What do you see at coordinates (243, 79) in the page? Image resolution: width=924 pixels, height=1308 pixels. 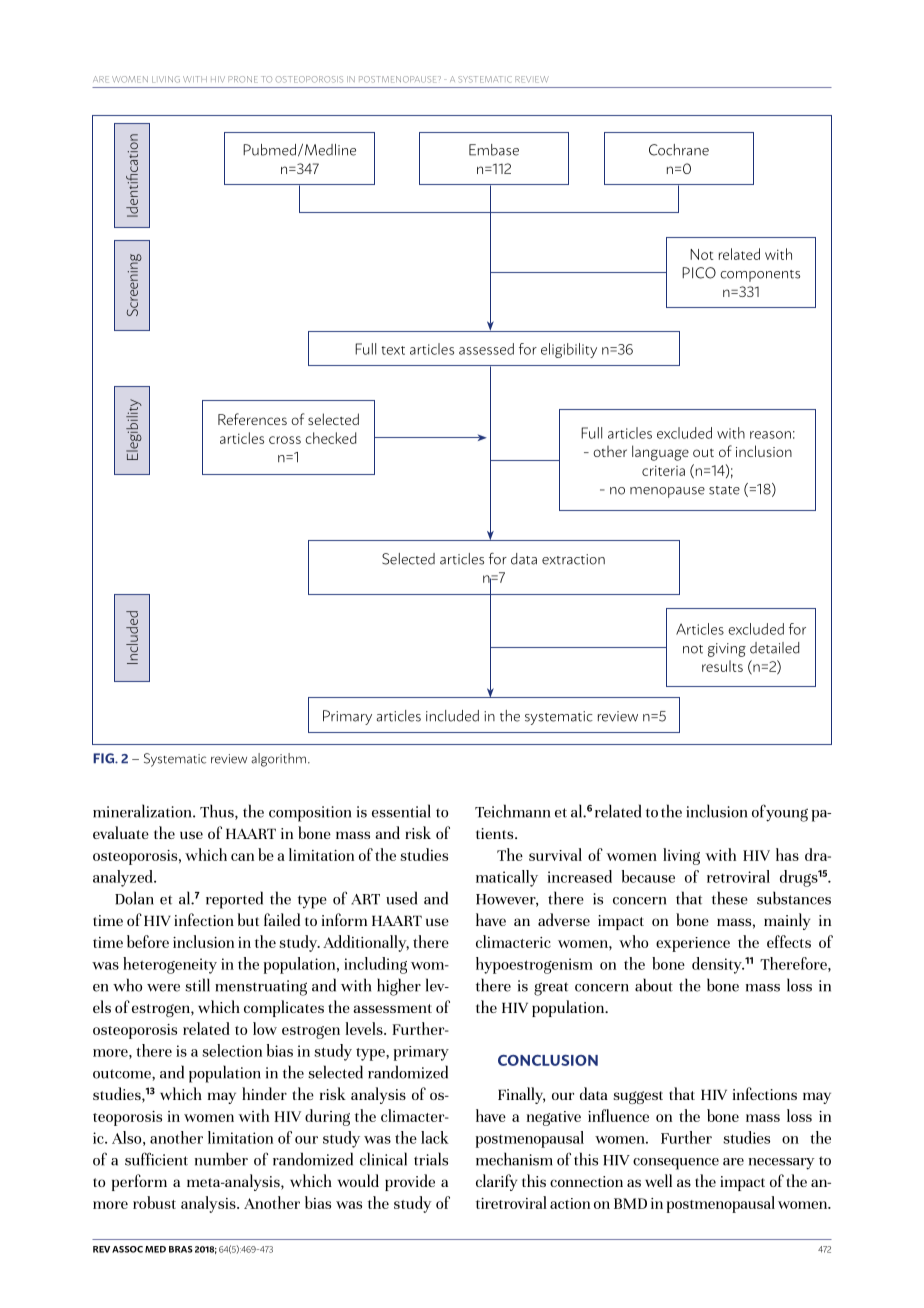 I see `PRONE` at bounding box center [243, 79].
